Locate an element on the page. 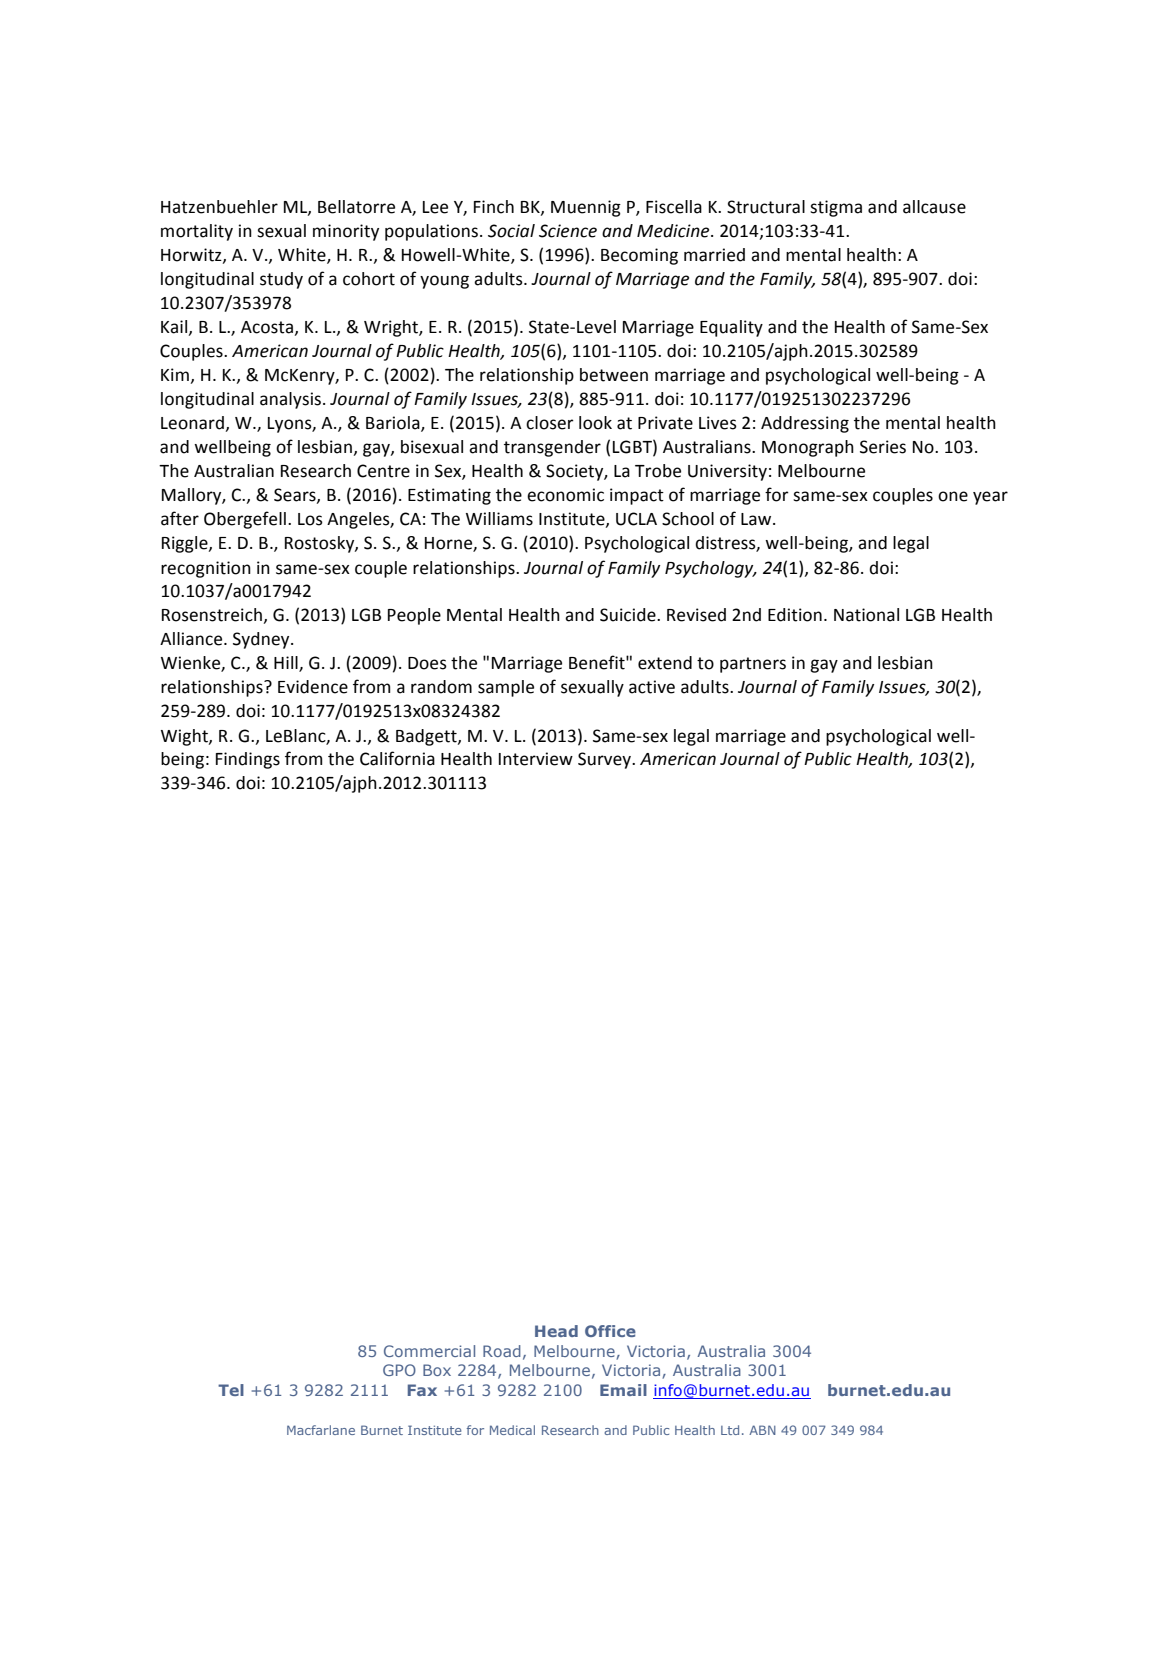 Image resolution: width=1170 pixels, height=1656 pixels. Head is located at coordinates (556, 1331).
